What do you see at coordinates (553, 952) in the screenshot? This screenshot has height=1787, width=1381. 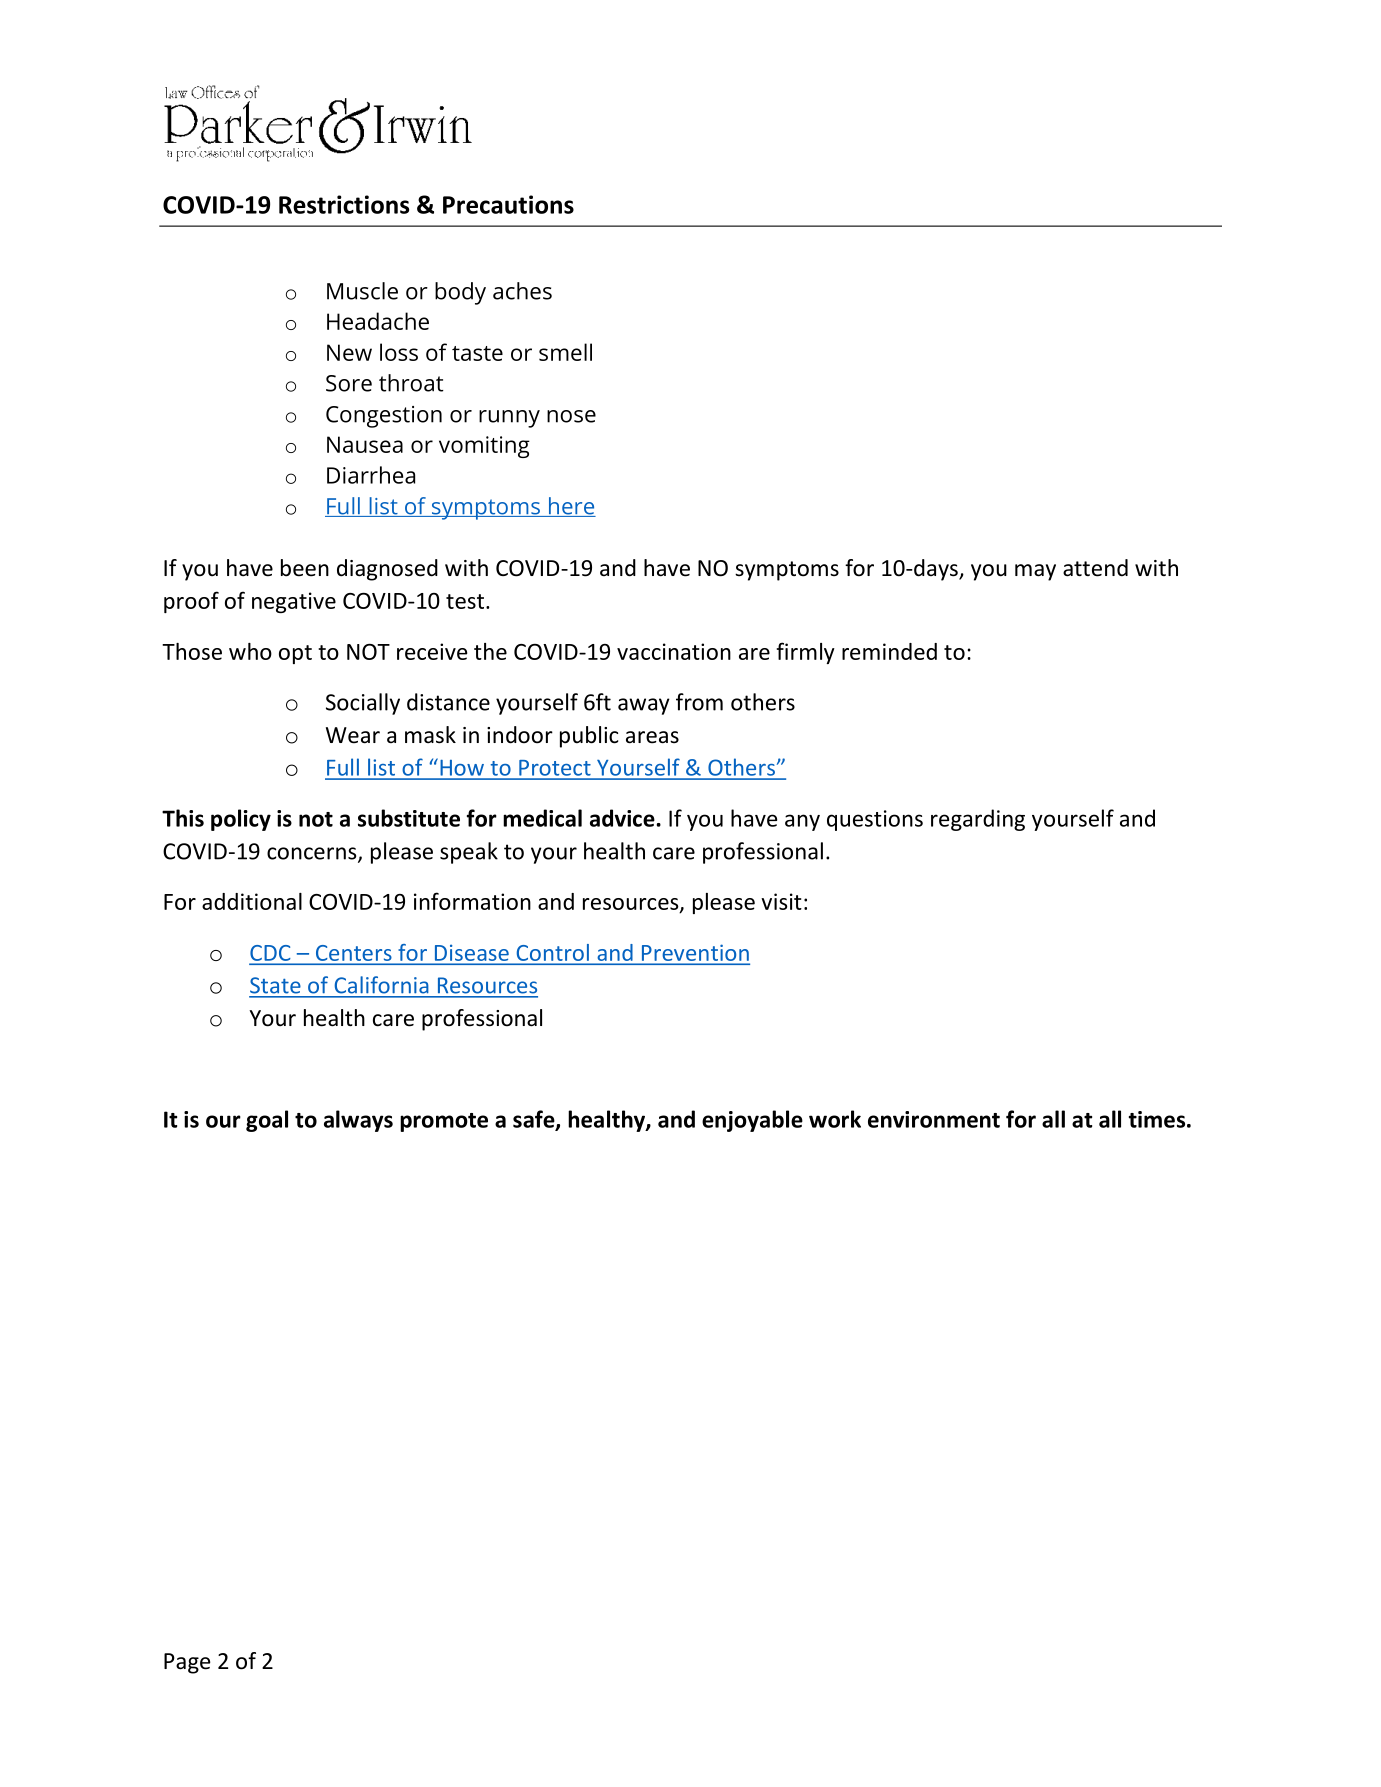 I see `Control` at bounding box center [553, 952].
